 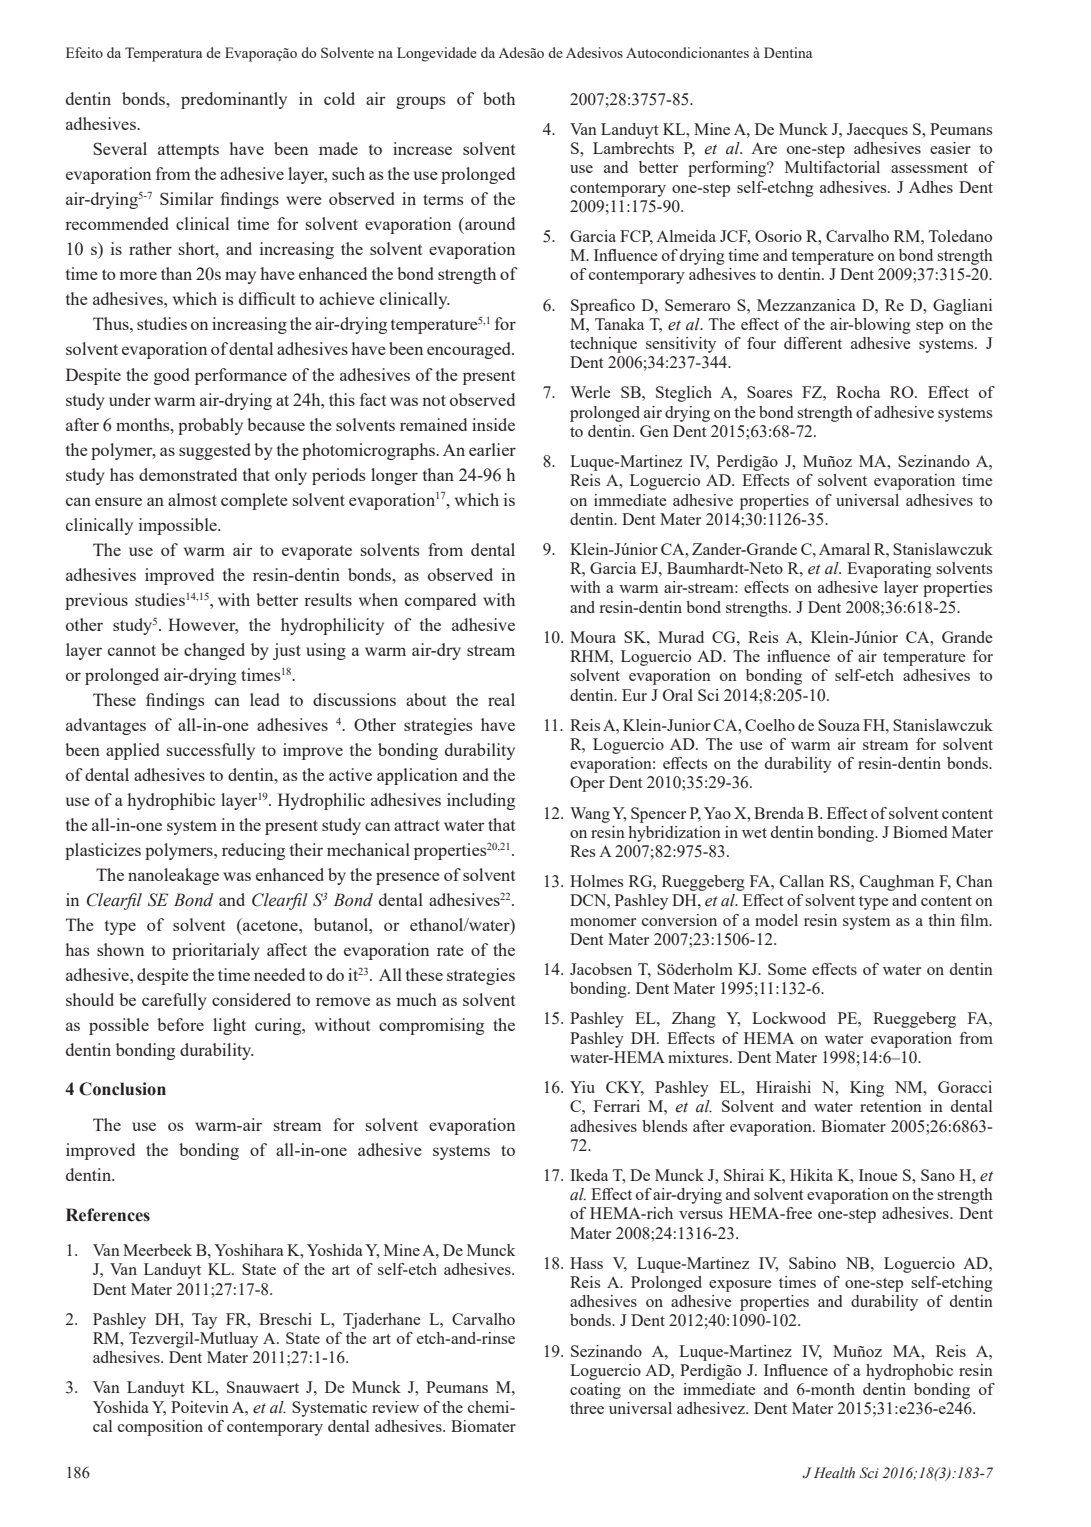 I want to click on Rocha, so click(x=858, y=392).
